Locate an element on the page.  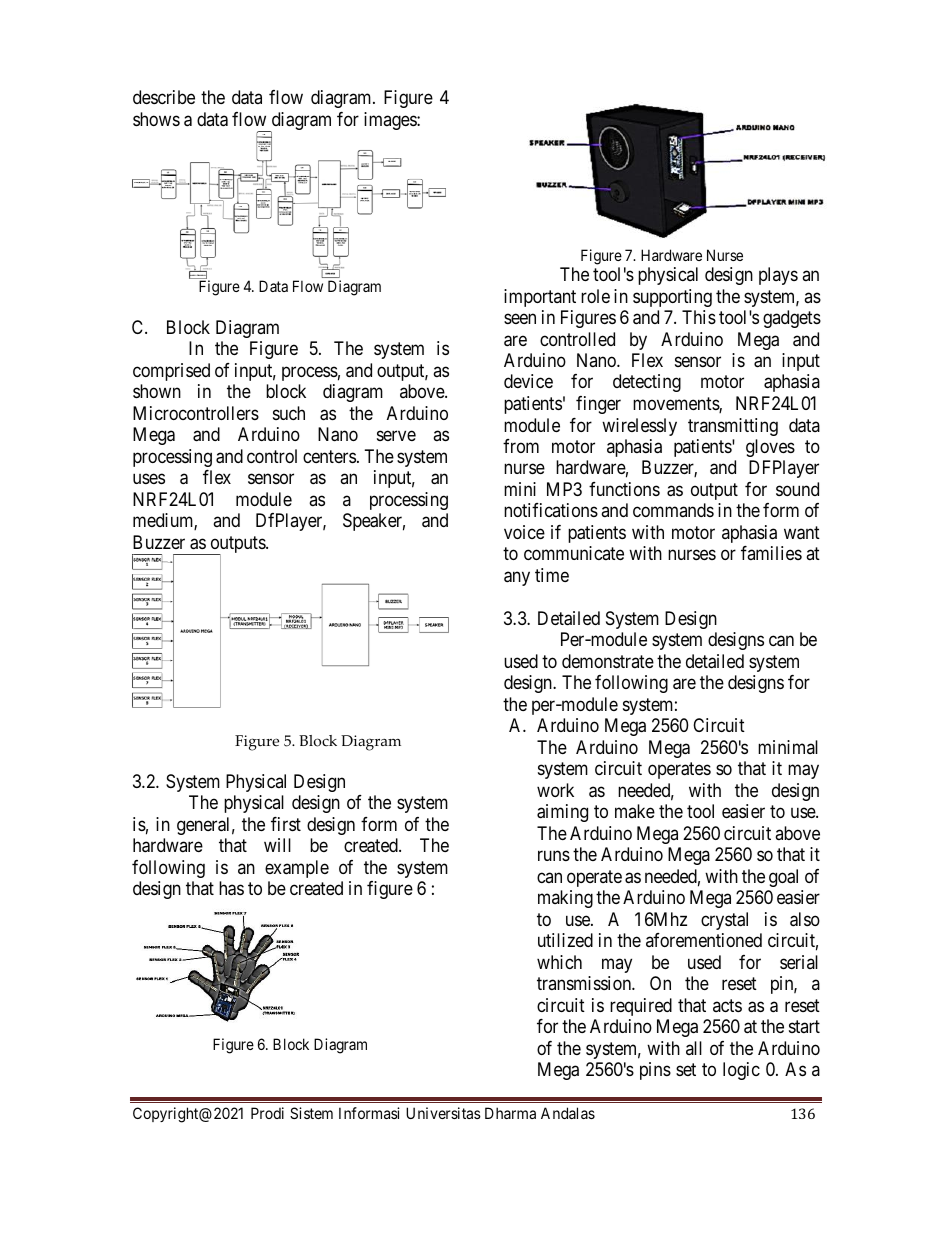
Dharma is located at coordinates (510, 1113).
